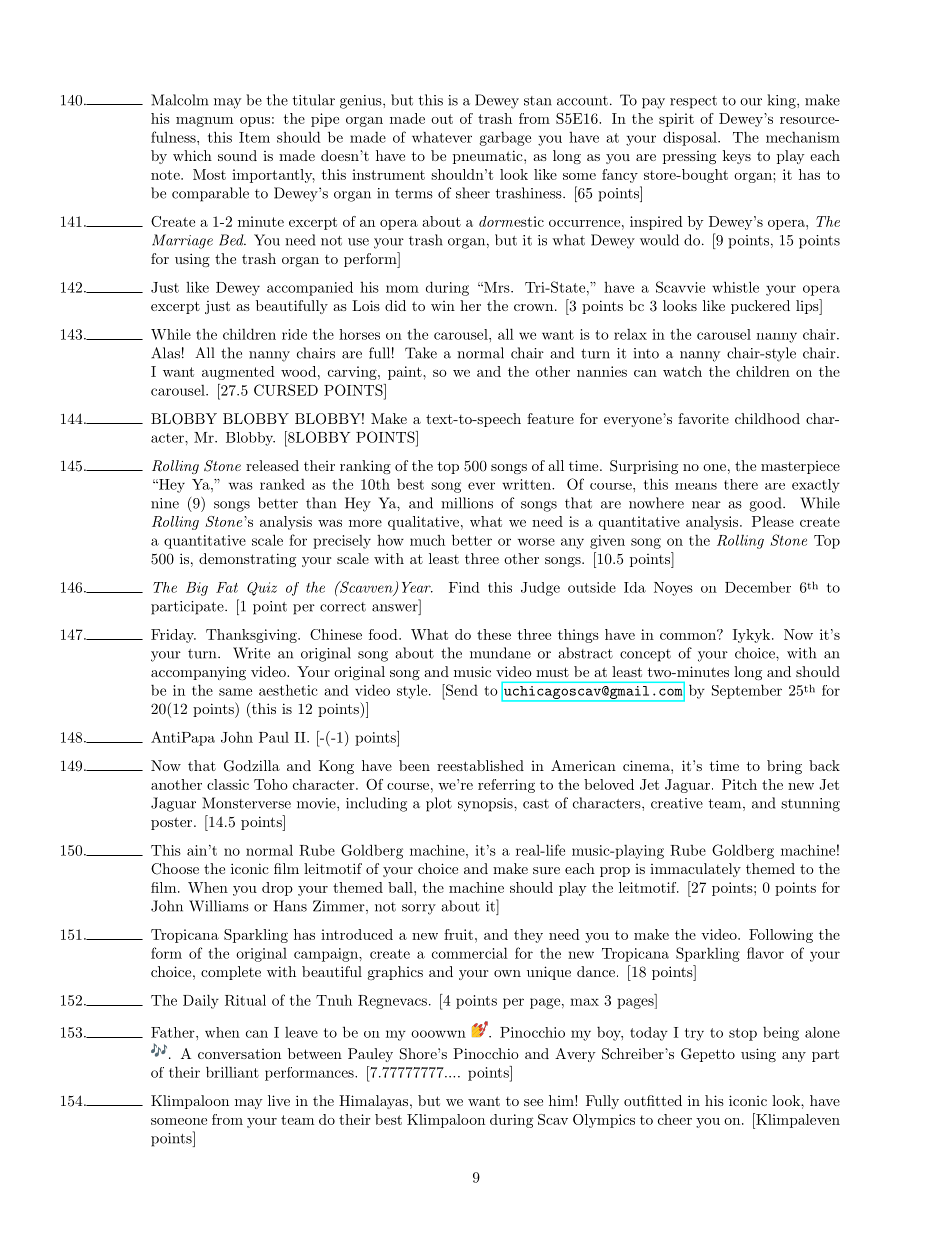  What do you see at coordinates (758, 587) in the image?
I see `December` at bounding box center [758, 587].
